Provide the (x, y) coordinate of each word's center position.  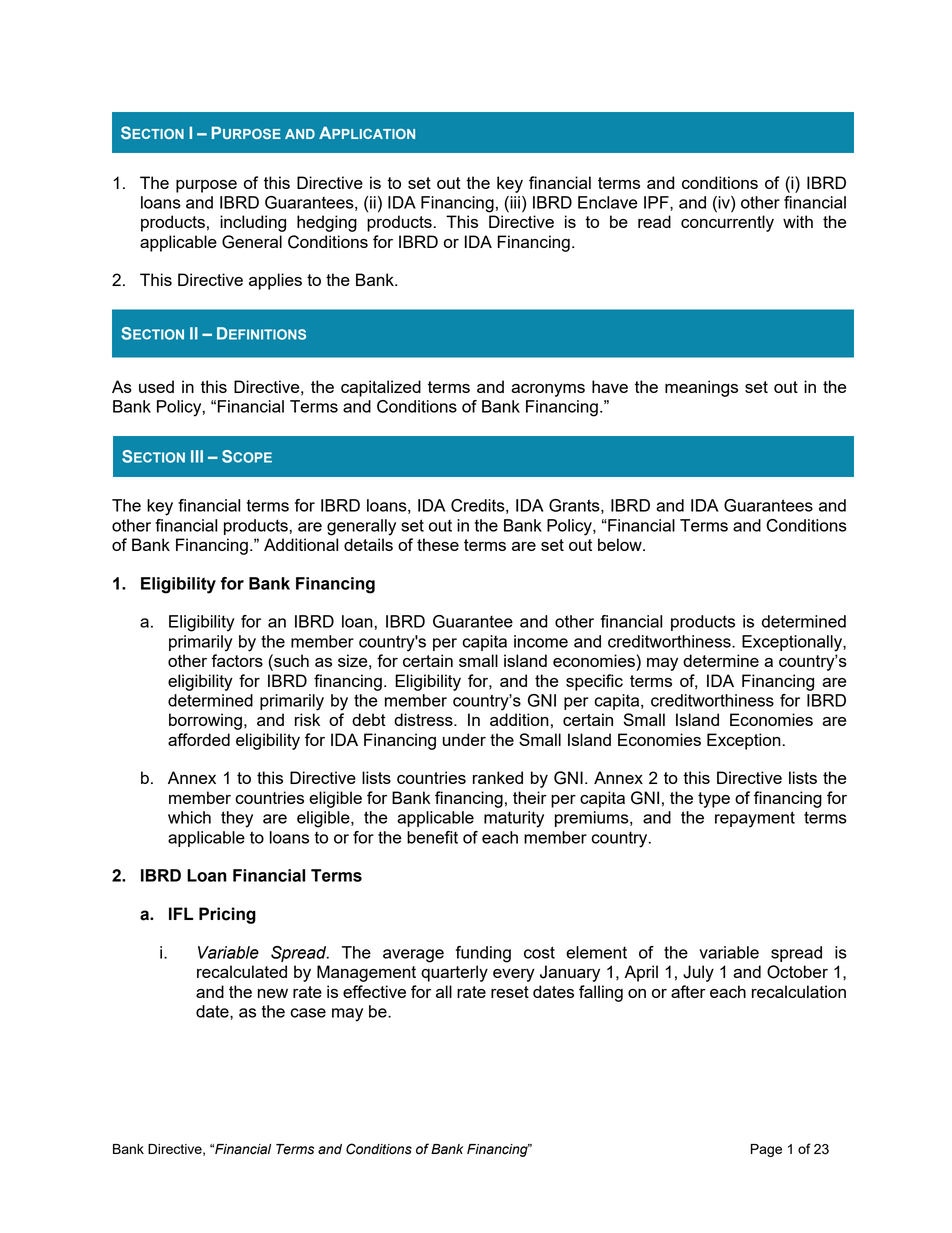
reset (510, 992)
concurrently (727, 223)
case (308, 1013)
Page (766, 1150)
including (253, 223)
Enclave (608, 202)
